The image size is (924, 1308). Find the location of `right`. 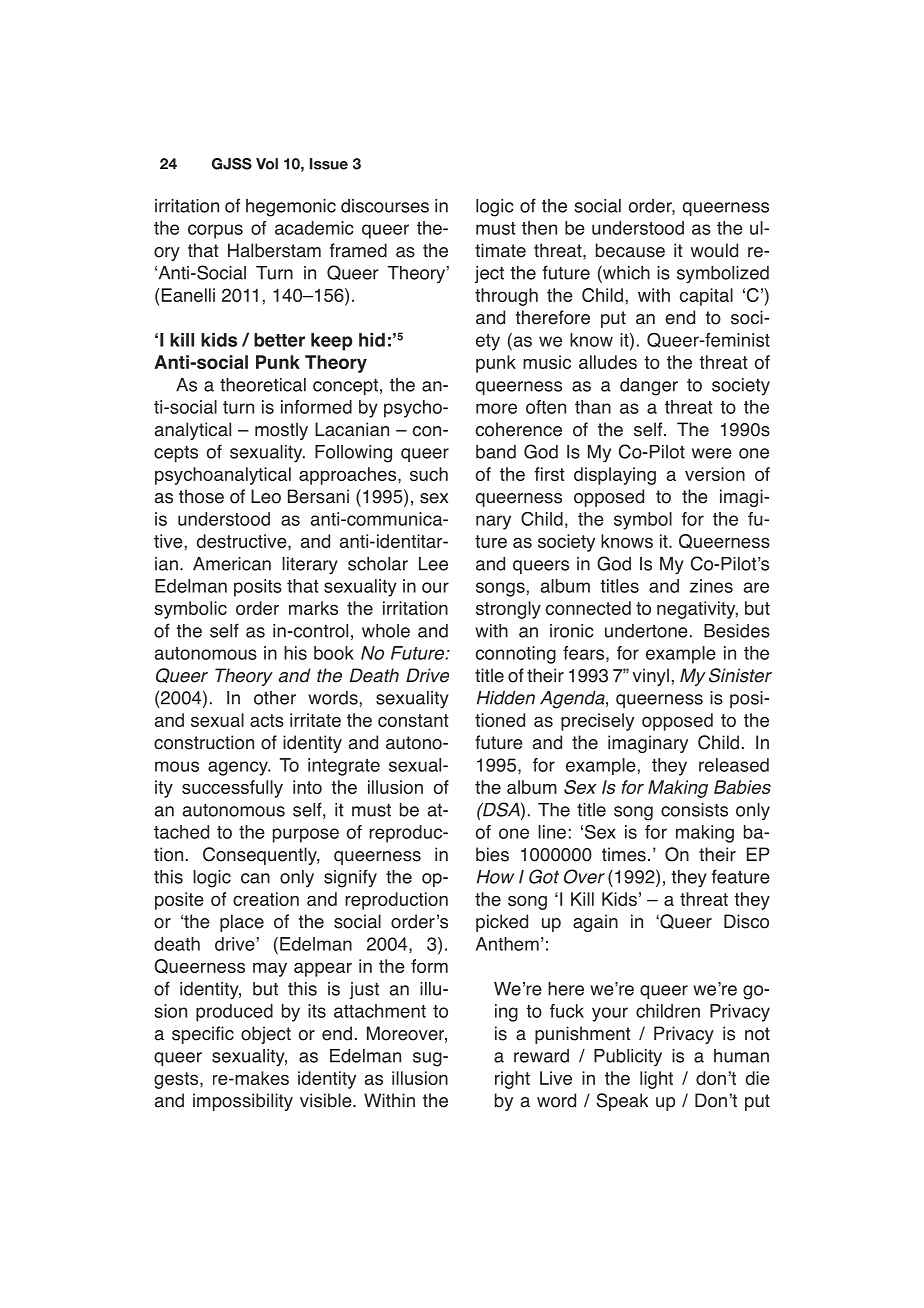

right is located at coordinates (512, 1080).
